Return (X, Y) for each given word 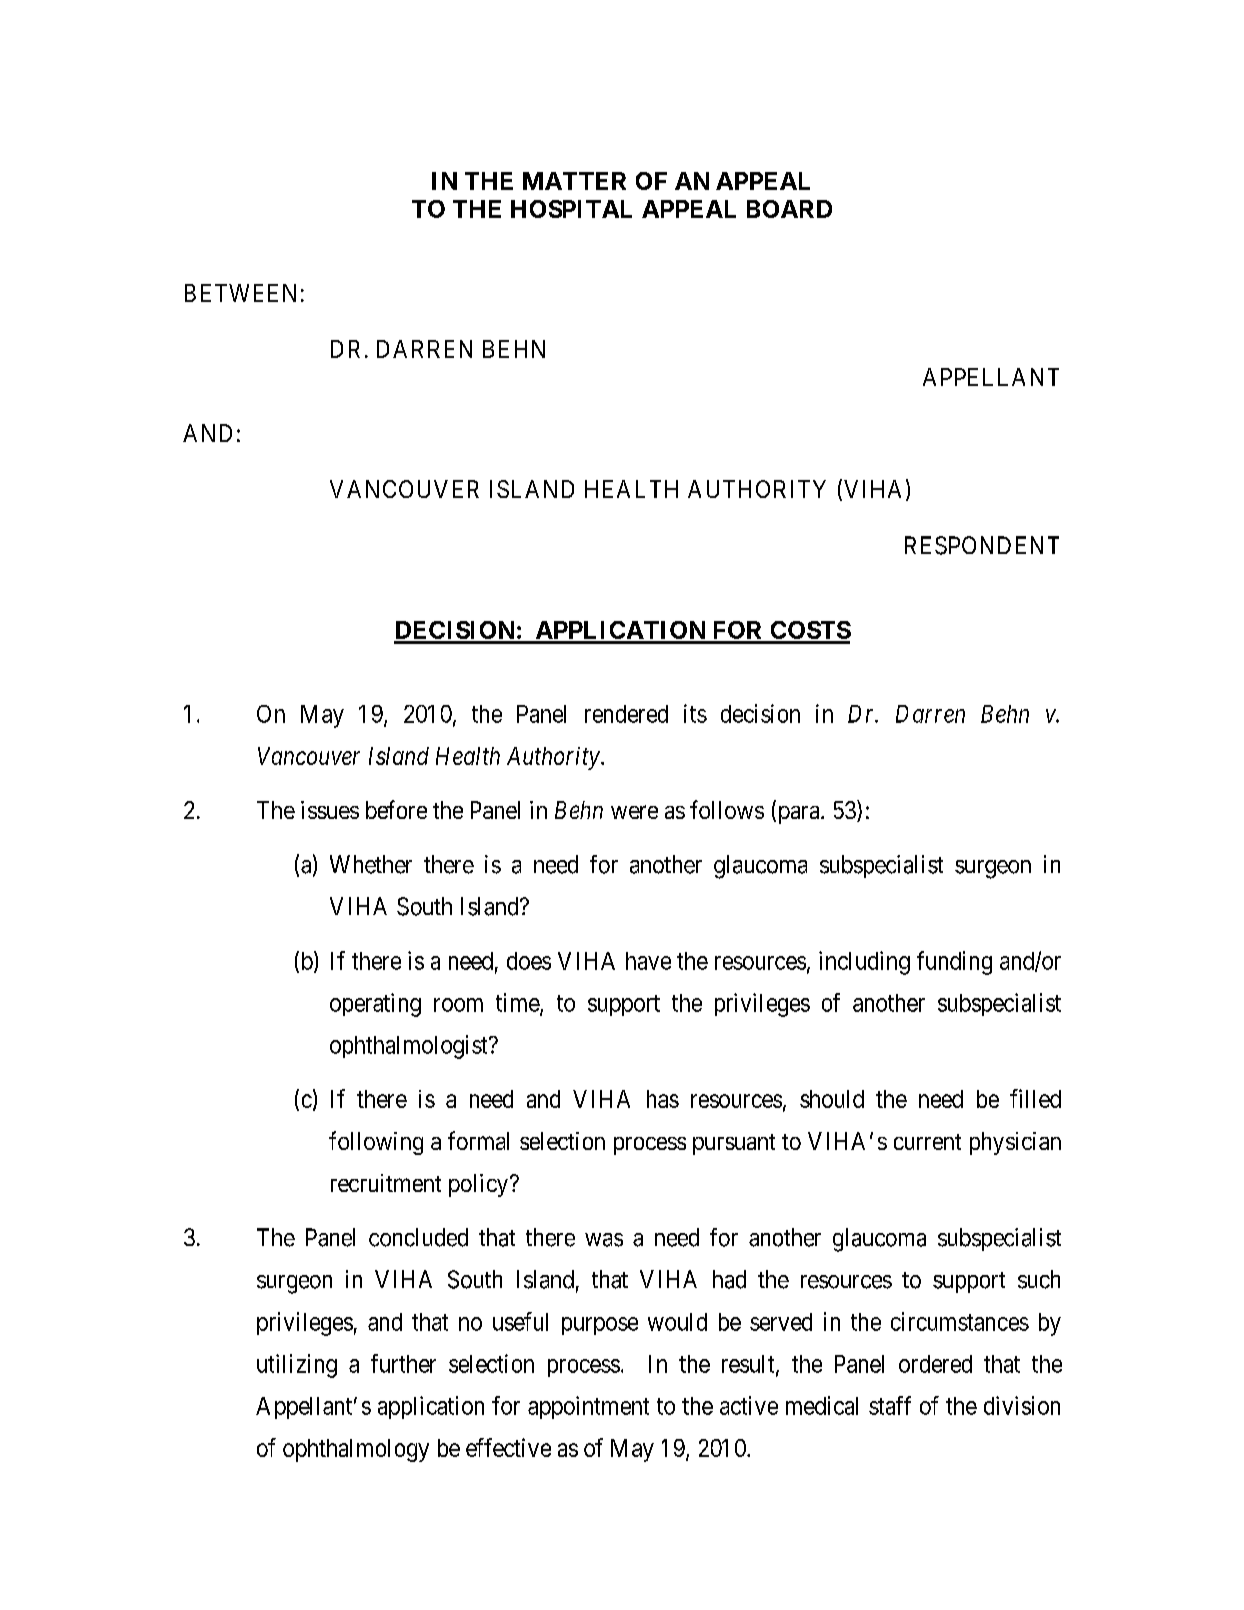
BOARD (789, 209)
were (634, 812)
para (798, 815)
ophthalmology (356, 1450)
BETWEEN (240, 293)
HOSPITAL (571, 209)
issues (330, 810)
